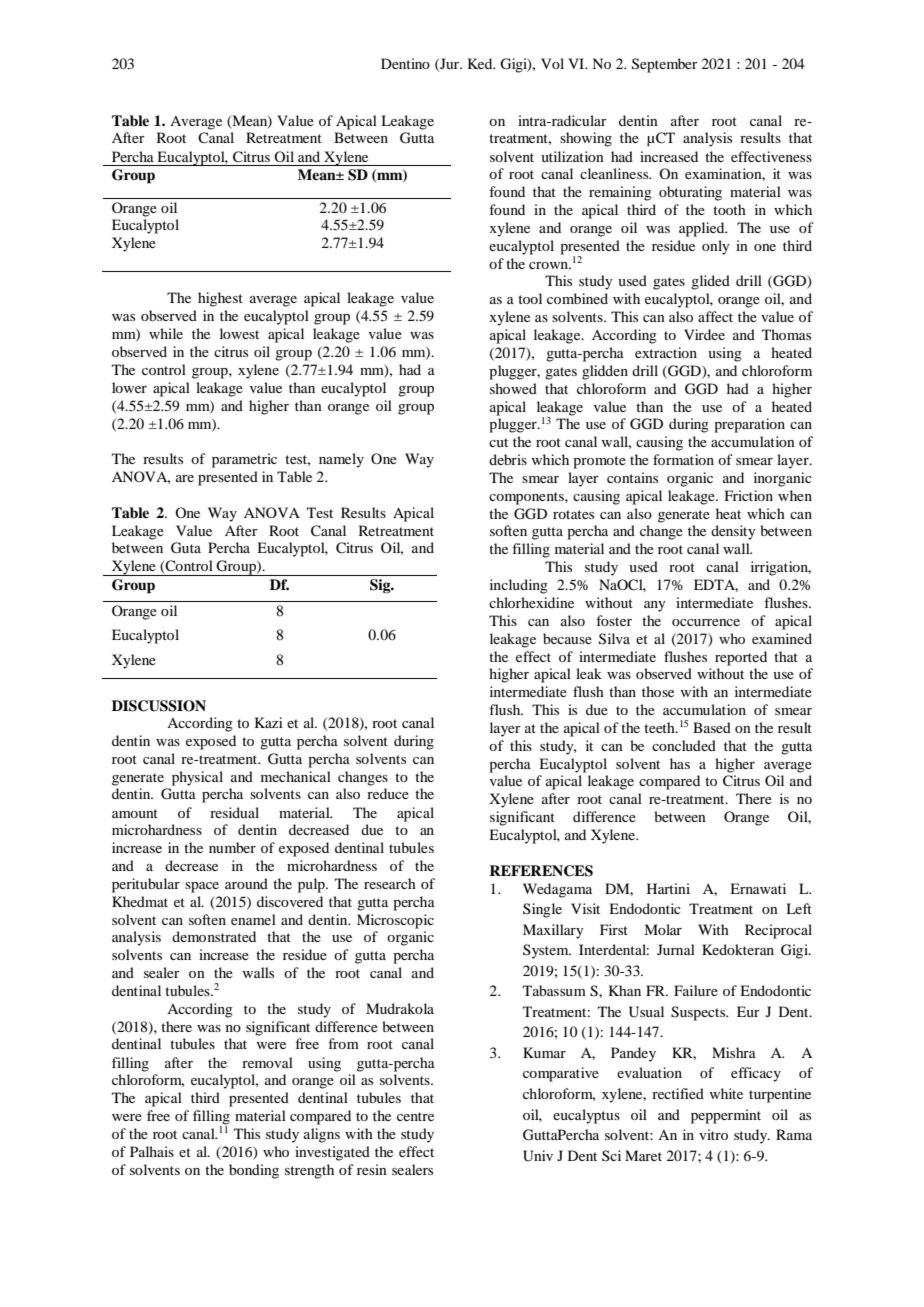 The height and width of the screenshot is (1307, 924). I want to click on Vol, so click(552, 63).
